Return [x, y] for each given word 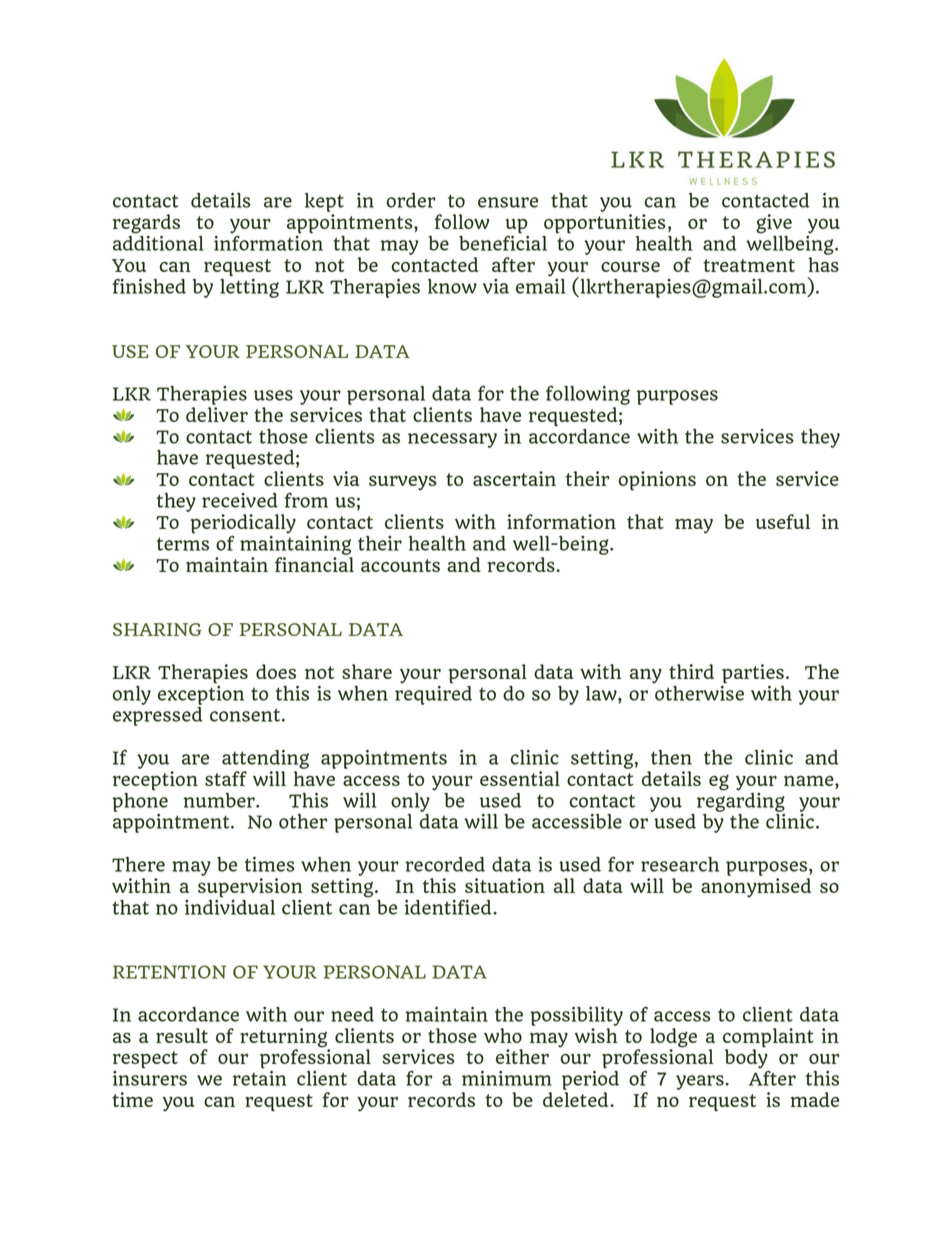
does [276, 671]
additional [158, 242]
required [433, 694]
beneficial [503, 242]
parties [753, 675]
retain [260, 1078]
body [747, 1059]
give [774, 224]
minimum [507, 1078]
